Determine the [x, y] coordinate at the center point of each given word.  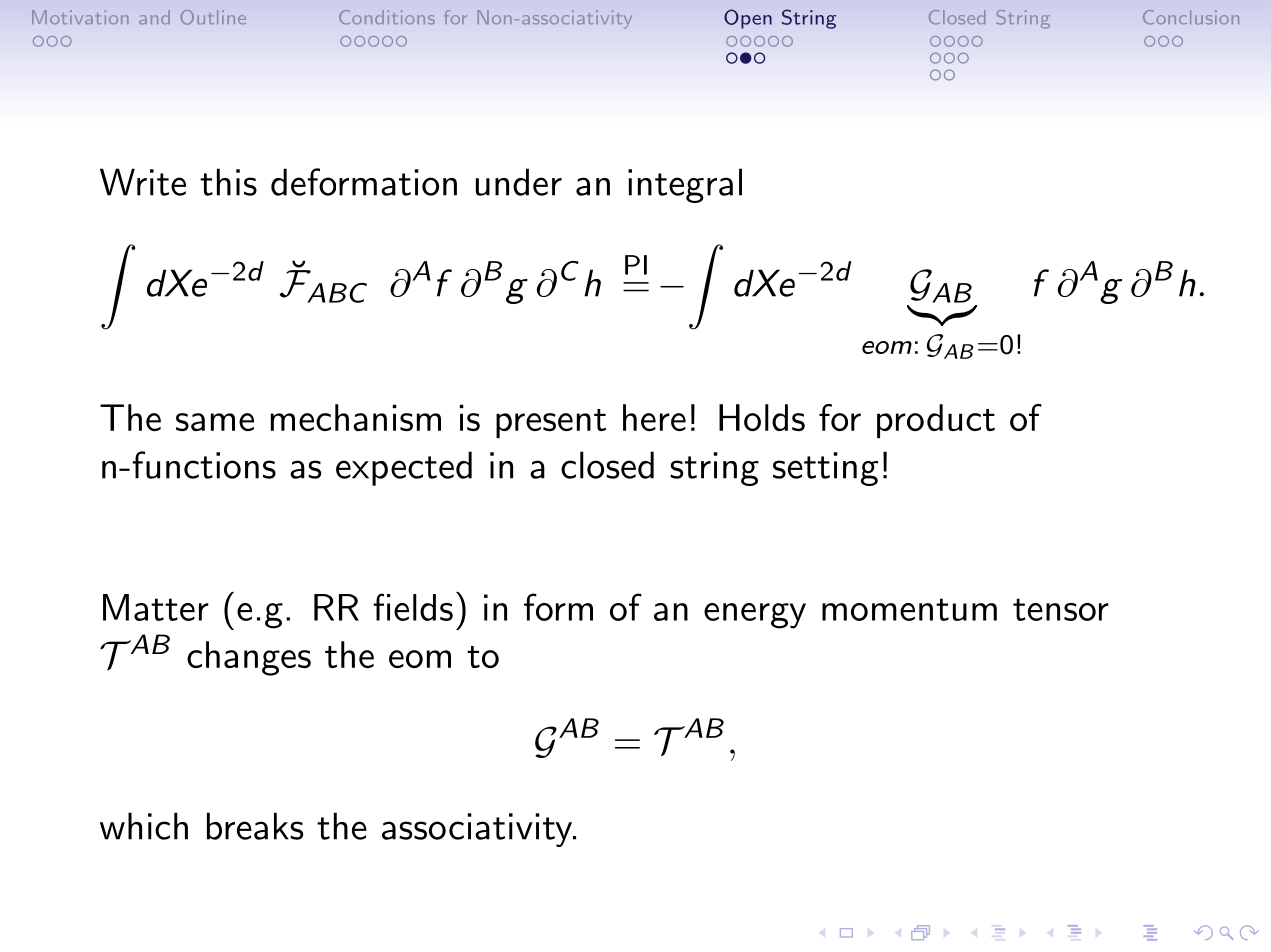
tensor [1061, 609]
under [519, 182]
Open [748, 19]
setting [825, 469]
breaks [255, 826]
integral [685, 185]
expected [404, 468]
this [228, 182]
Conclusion [1191, 17]
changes [249, 658]
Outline [213, 17]
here [654, 417]
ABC [337, 293]
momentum [909, 609]
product [936, 421]
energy [755, 616]
